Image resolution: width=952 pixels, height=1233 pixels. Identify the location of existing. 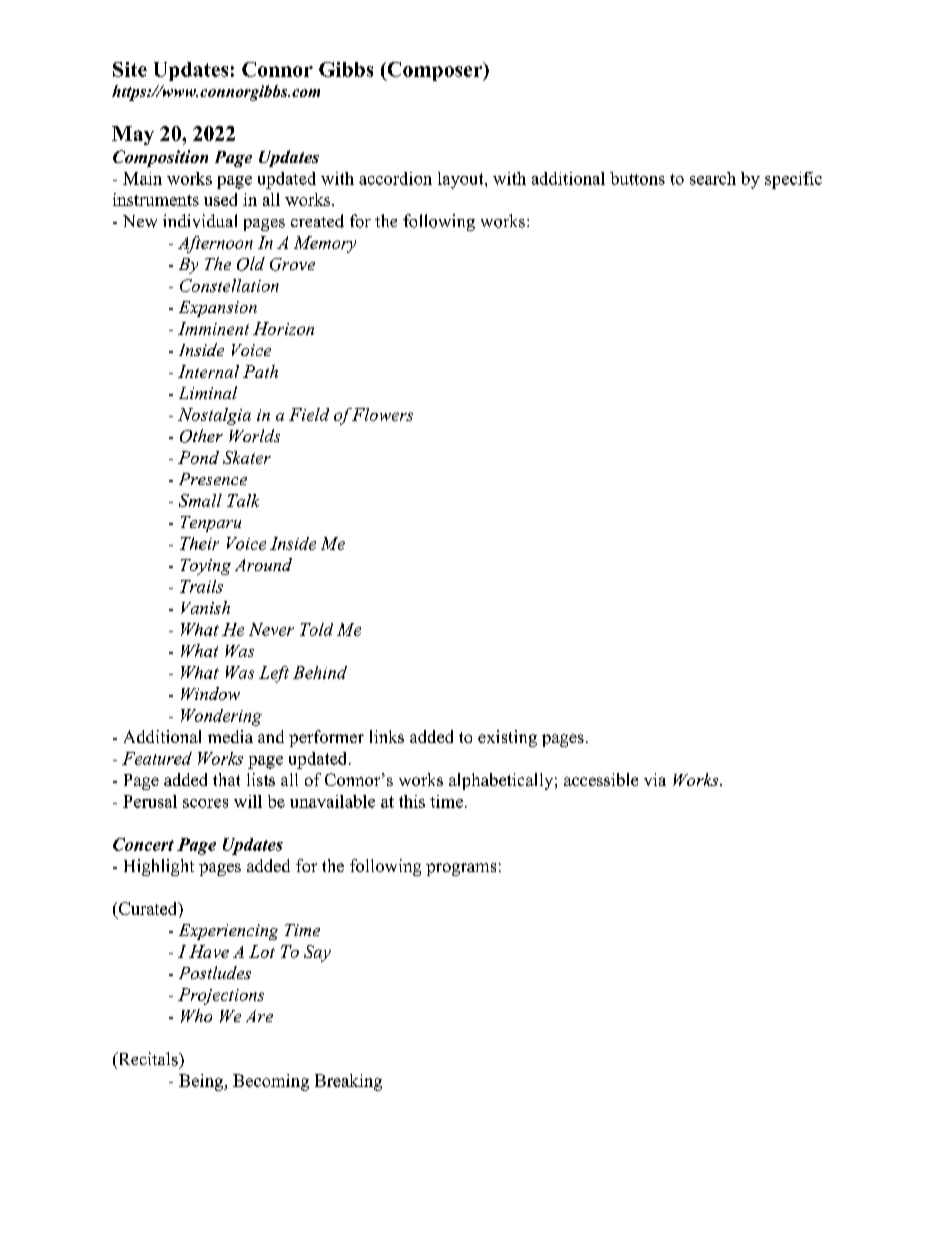
(507, 738).
